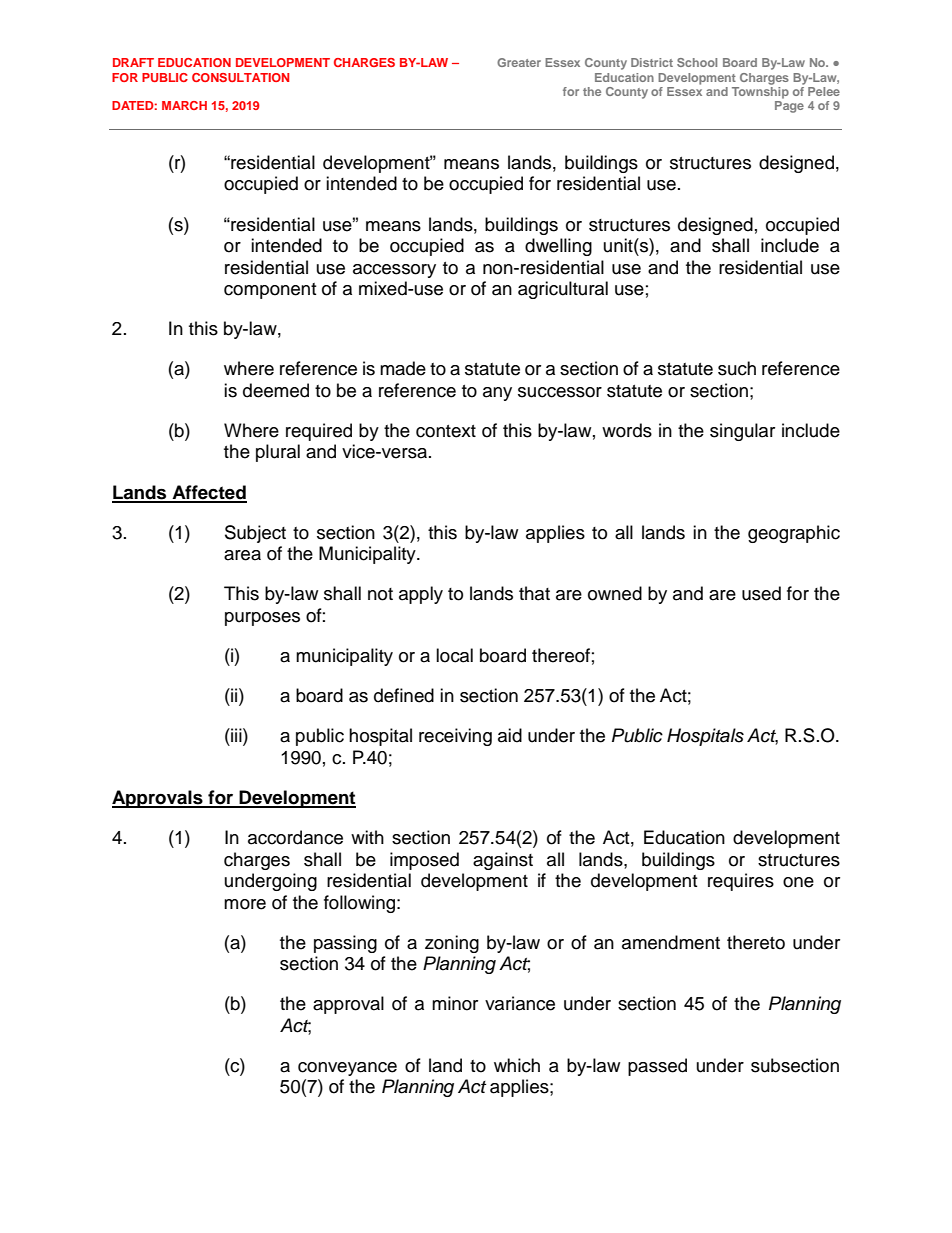 This page has height=1233, width=952. What do you see at coordinates (497, 394) in the page?
I see `any` at bounding box center [497, 394].
